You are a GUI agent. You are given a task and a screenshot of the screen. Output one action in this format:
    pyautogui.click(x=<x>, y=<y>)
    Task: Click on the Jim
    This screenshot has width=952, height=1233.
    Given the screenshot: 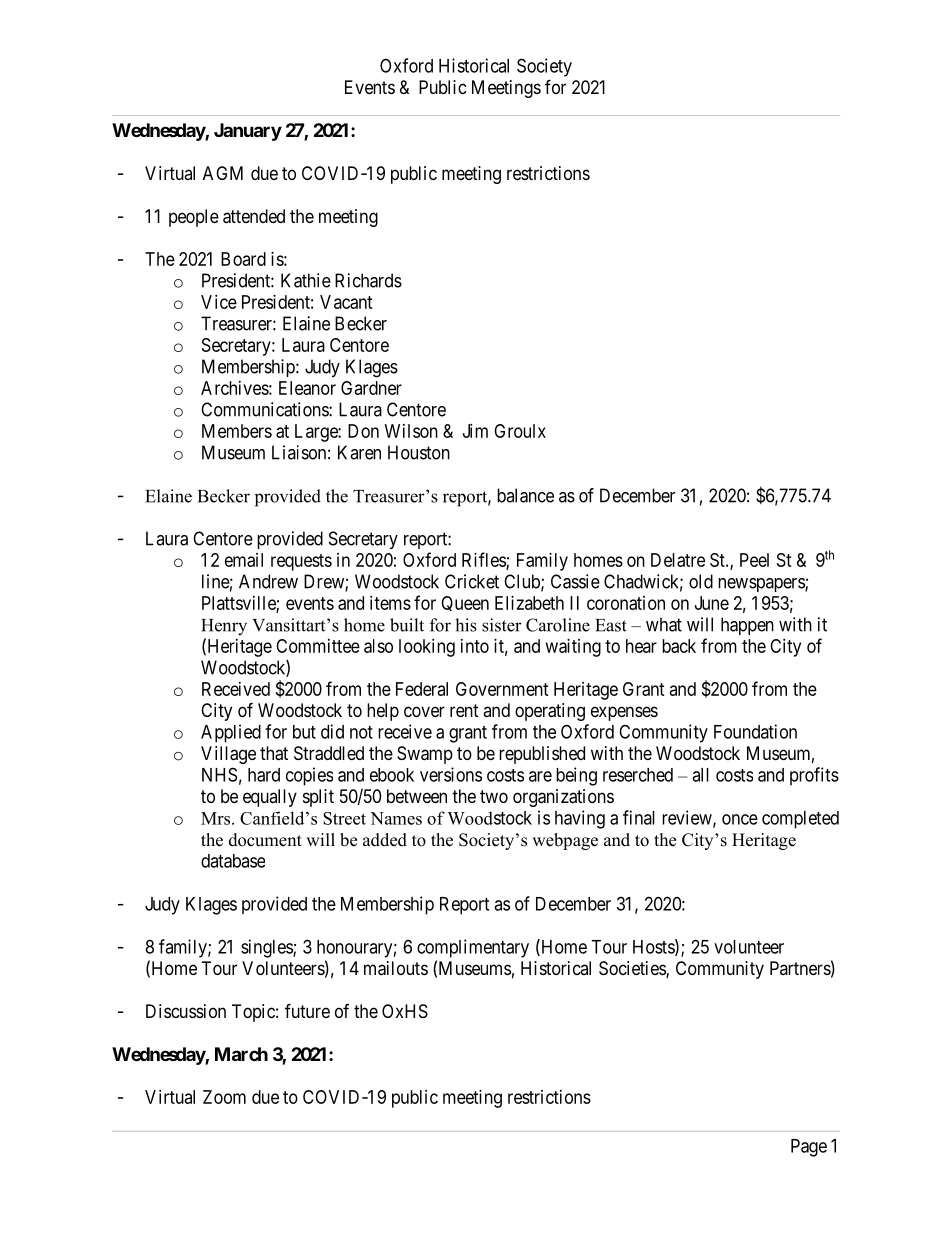 What is the action you would take?
    pyautogui.click(x=475, y=431)
